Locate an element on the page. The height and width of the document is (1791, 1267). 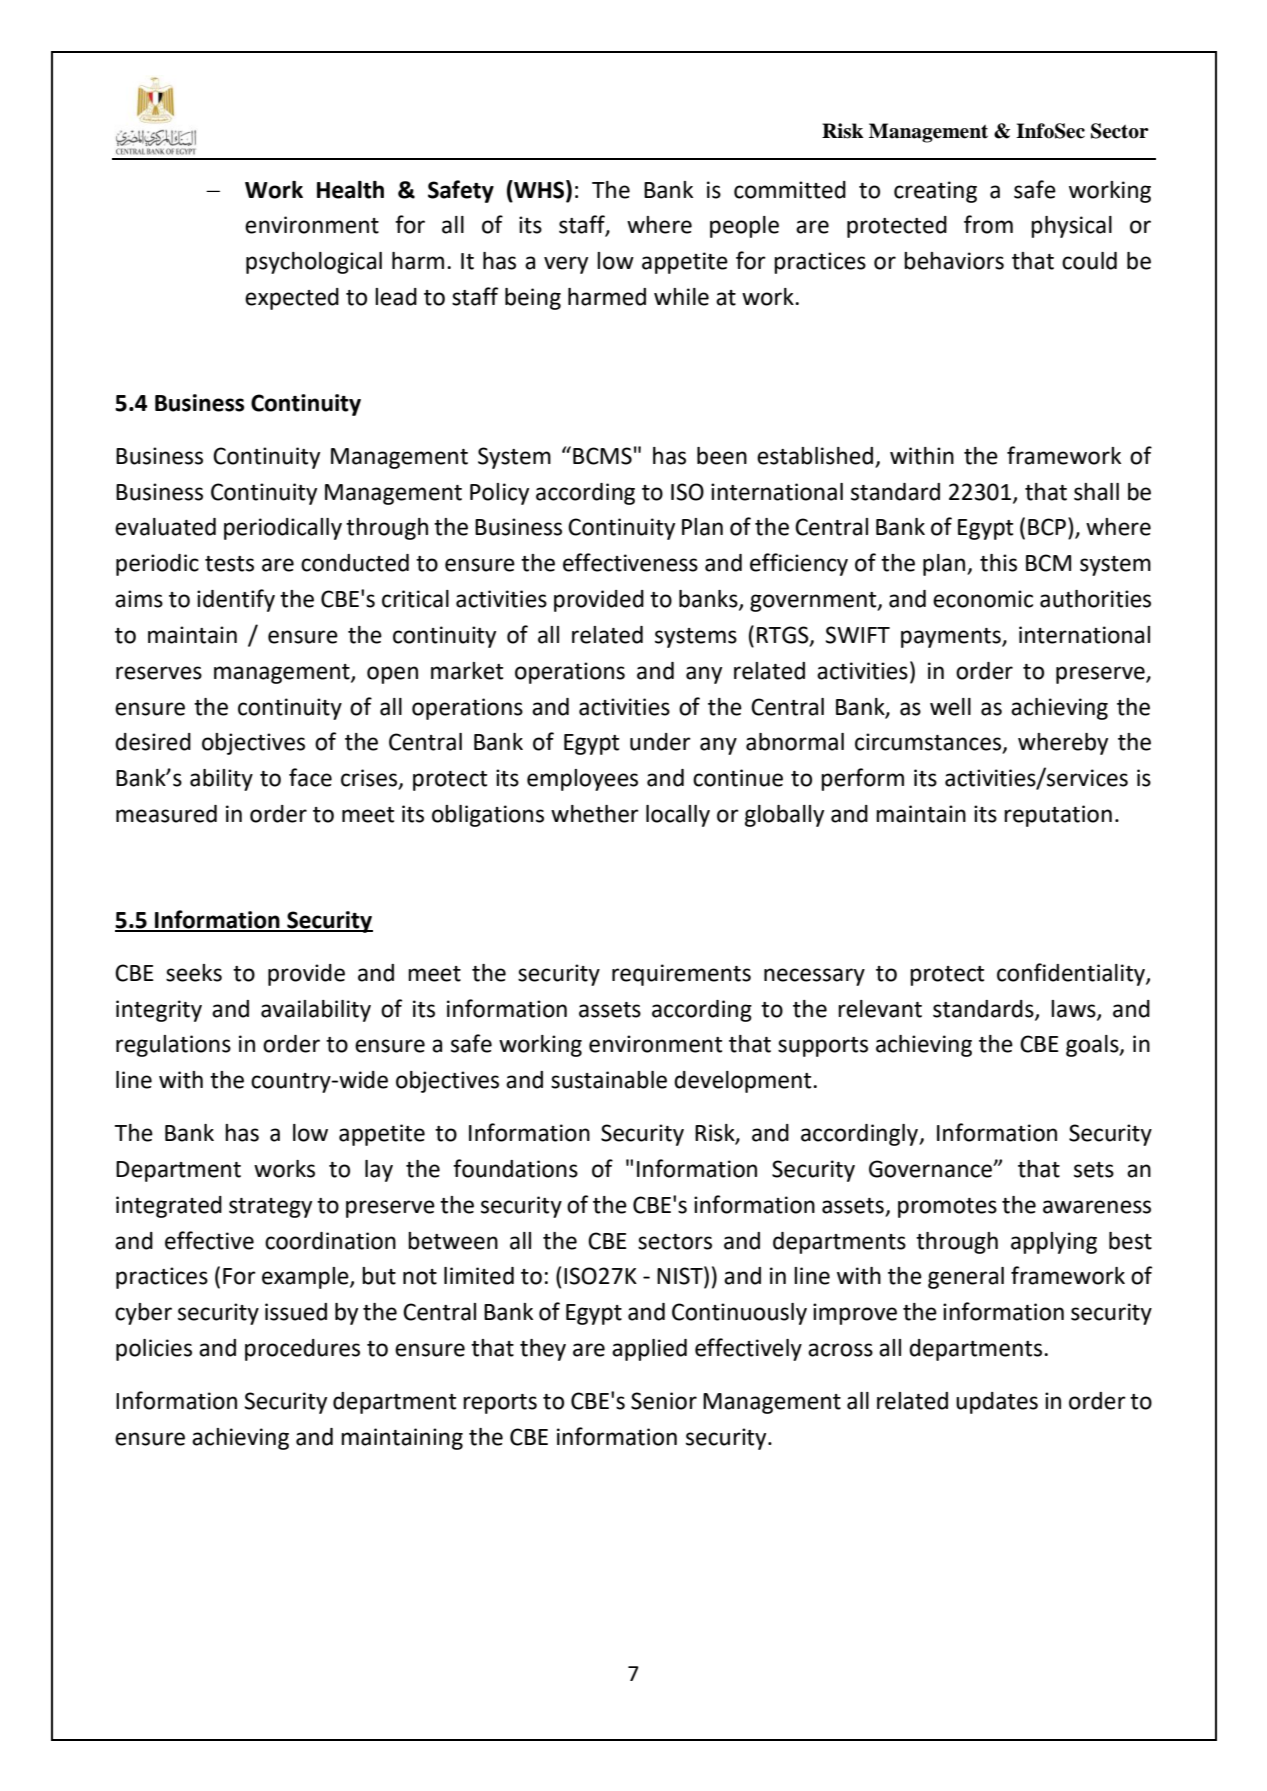
strategy is located at coordinates (270, 1208).
